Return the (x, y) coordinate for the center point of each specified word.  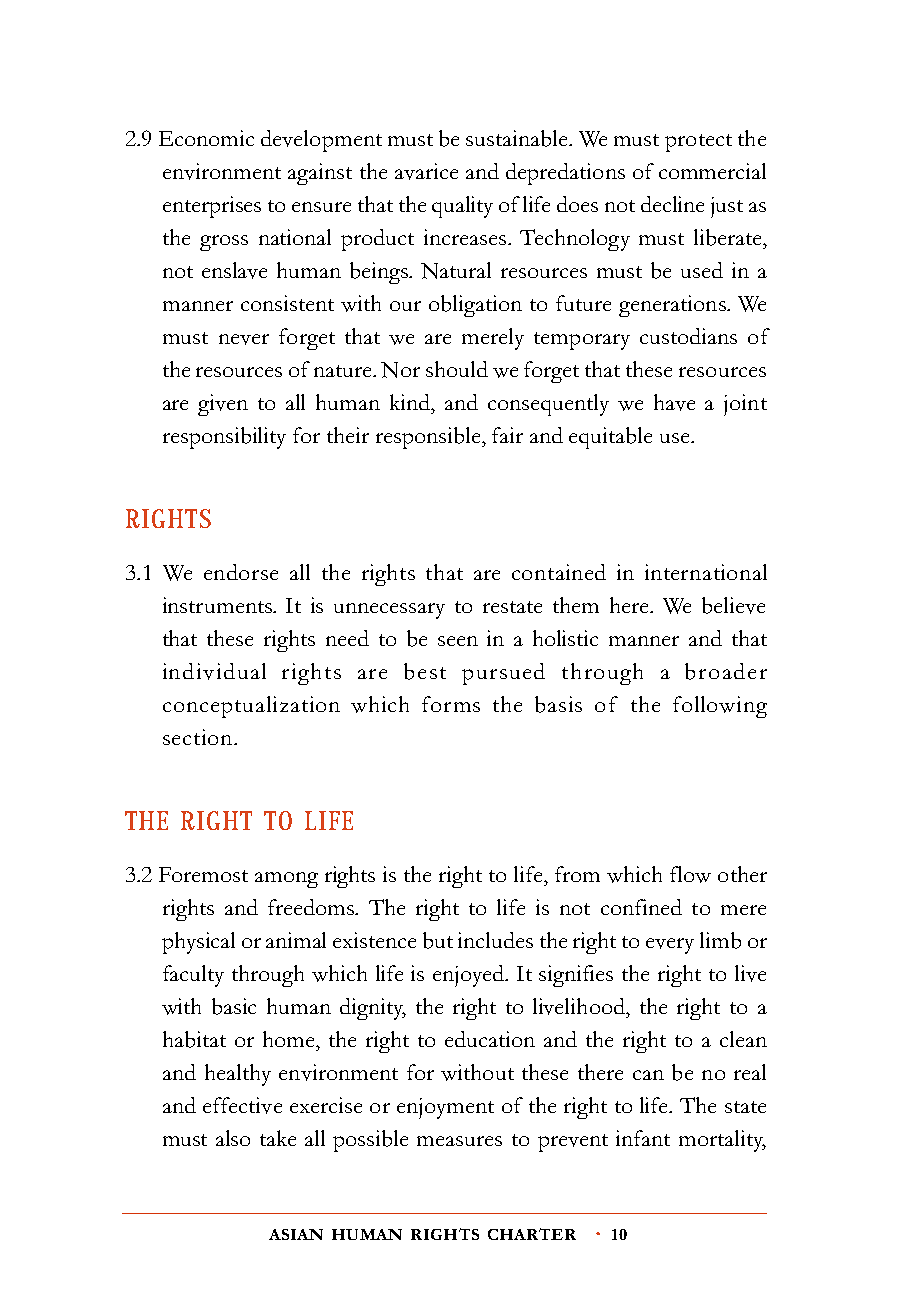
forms (451, 704)
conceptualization (251, 707)
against (320, 174)
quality (462, 207)
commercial (712, 171)
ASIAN (296, 1234)
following (720, 707)
